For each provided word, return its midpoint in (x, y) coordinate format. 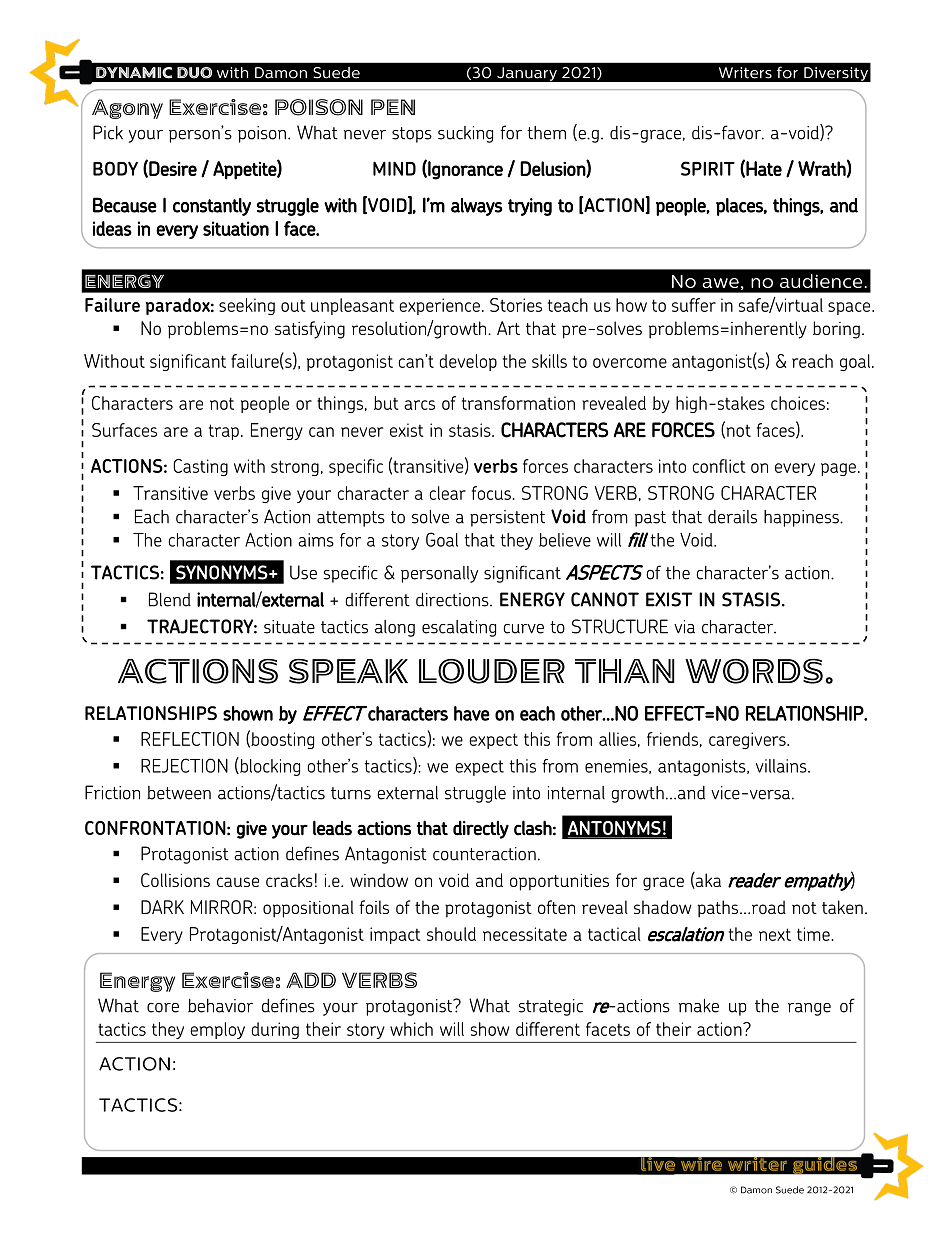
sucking (465, 134)
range (809, 1009)
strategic (551, 1007)
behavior (220, 1006)
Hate (764, 168)
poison (262, 134)
